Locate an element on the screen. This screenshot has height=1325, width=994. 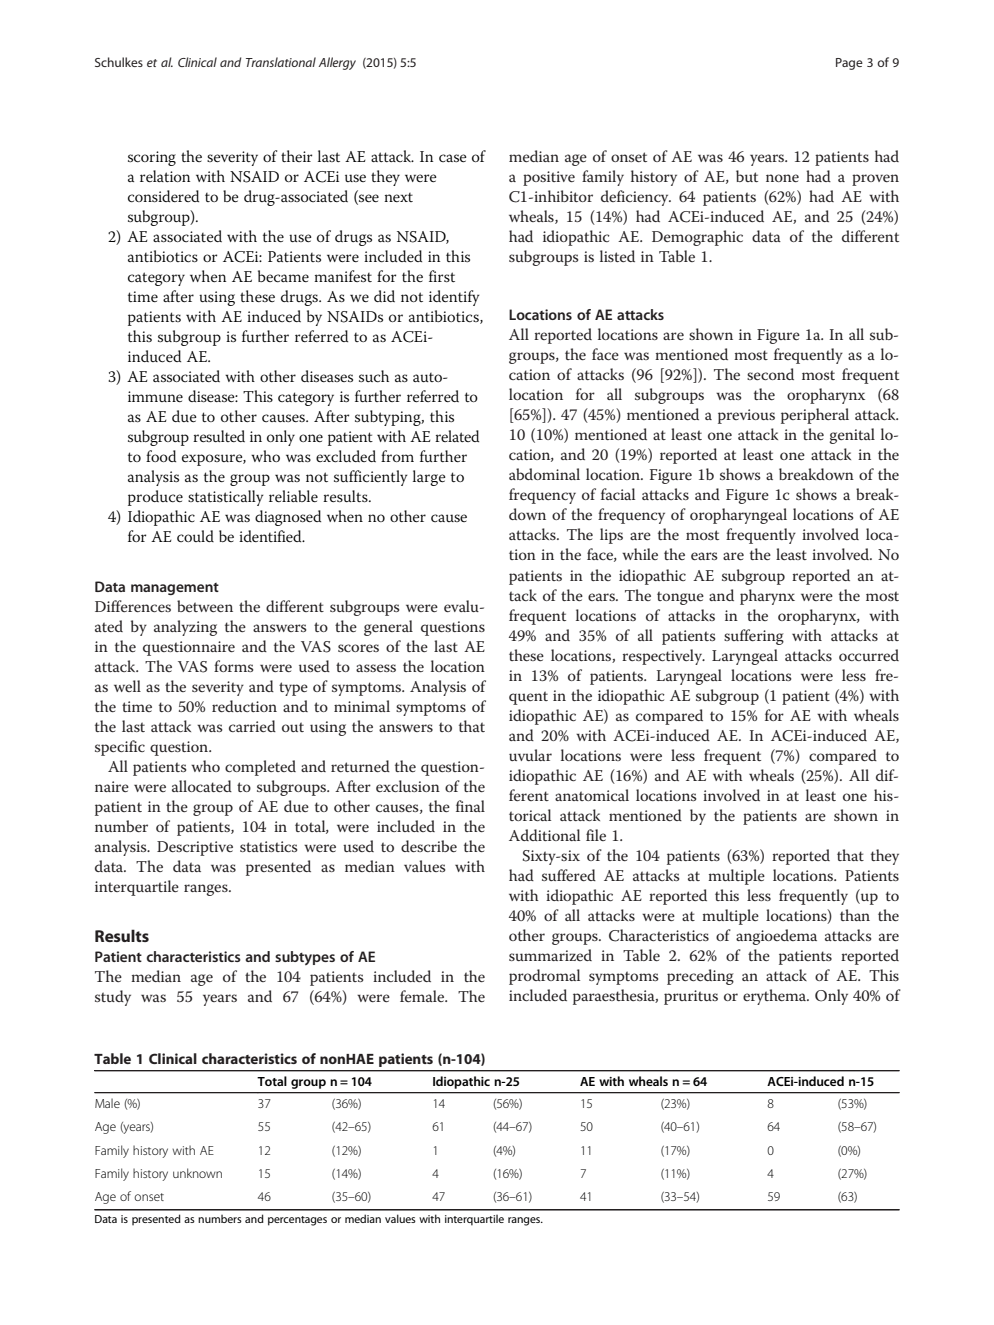
suffering is located at coordinates (754, 637).
